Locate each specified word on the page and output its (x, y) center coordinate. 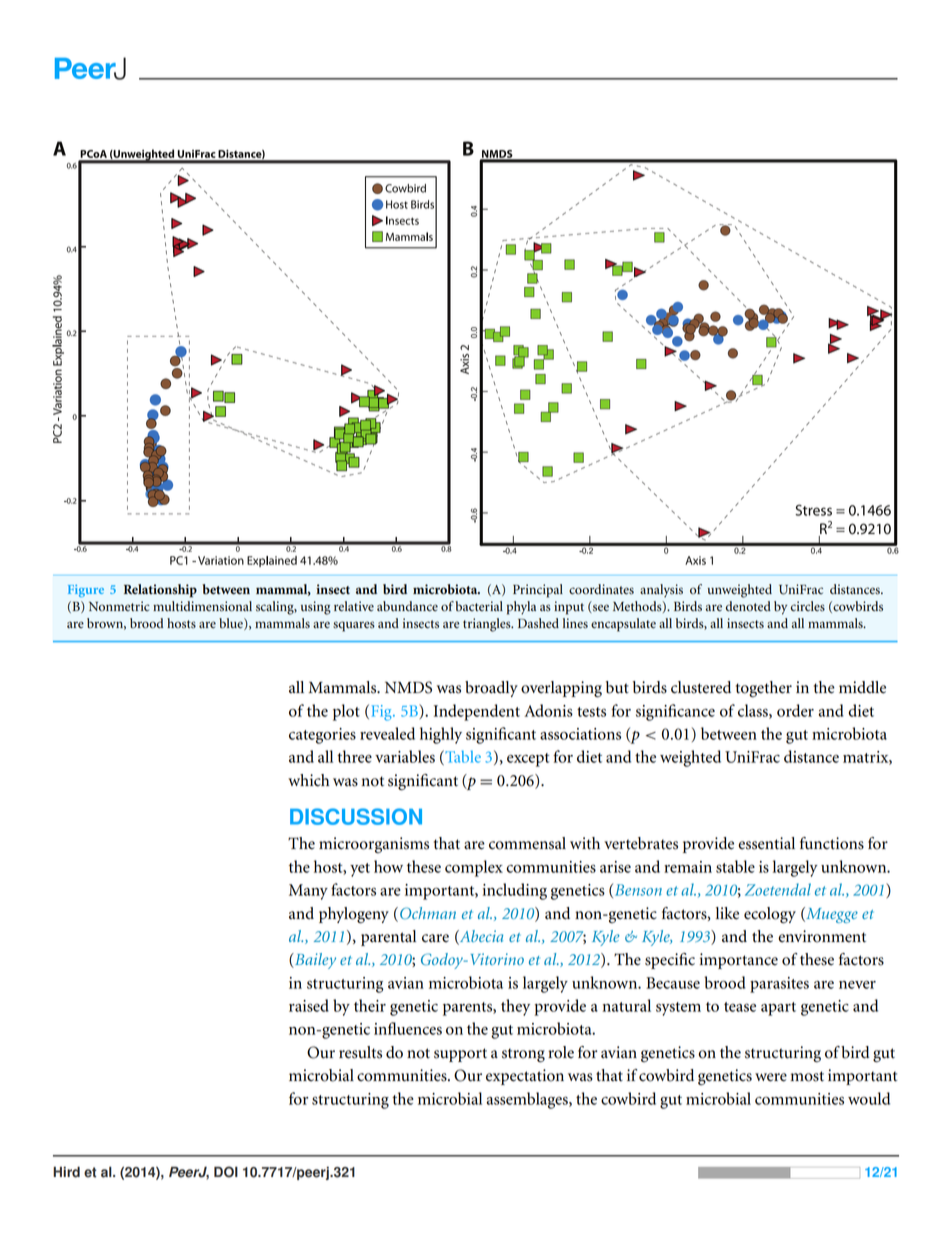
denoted (748, 606)
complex (474, 868)
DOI (226, 1172)
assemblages (528, 1100)
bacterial (479, 606)
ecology (770, 915)
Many (308, 892)
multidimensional (202, 606)
